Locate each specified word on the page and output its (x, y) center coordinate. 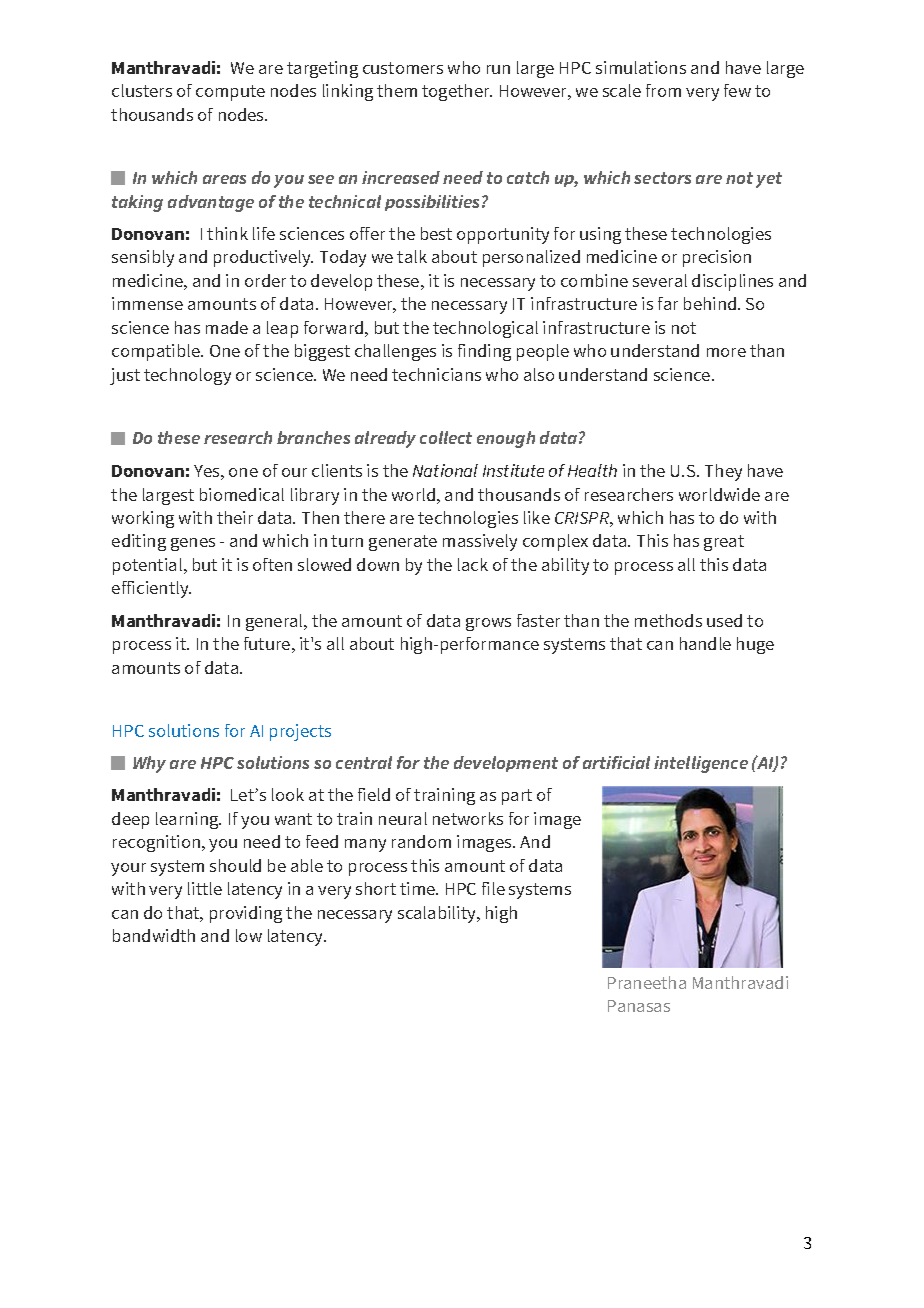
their (235, 517)
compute (230, 93)
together (457, 92)
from (663, 90)
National (445, 470)
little (205, 888)
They (723, 472)
